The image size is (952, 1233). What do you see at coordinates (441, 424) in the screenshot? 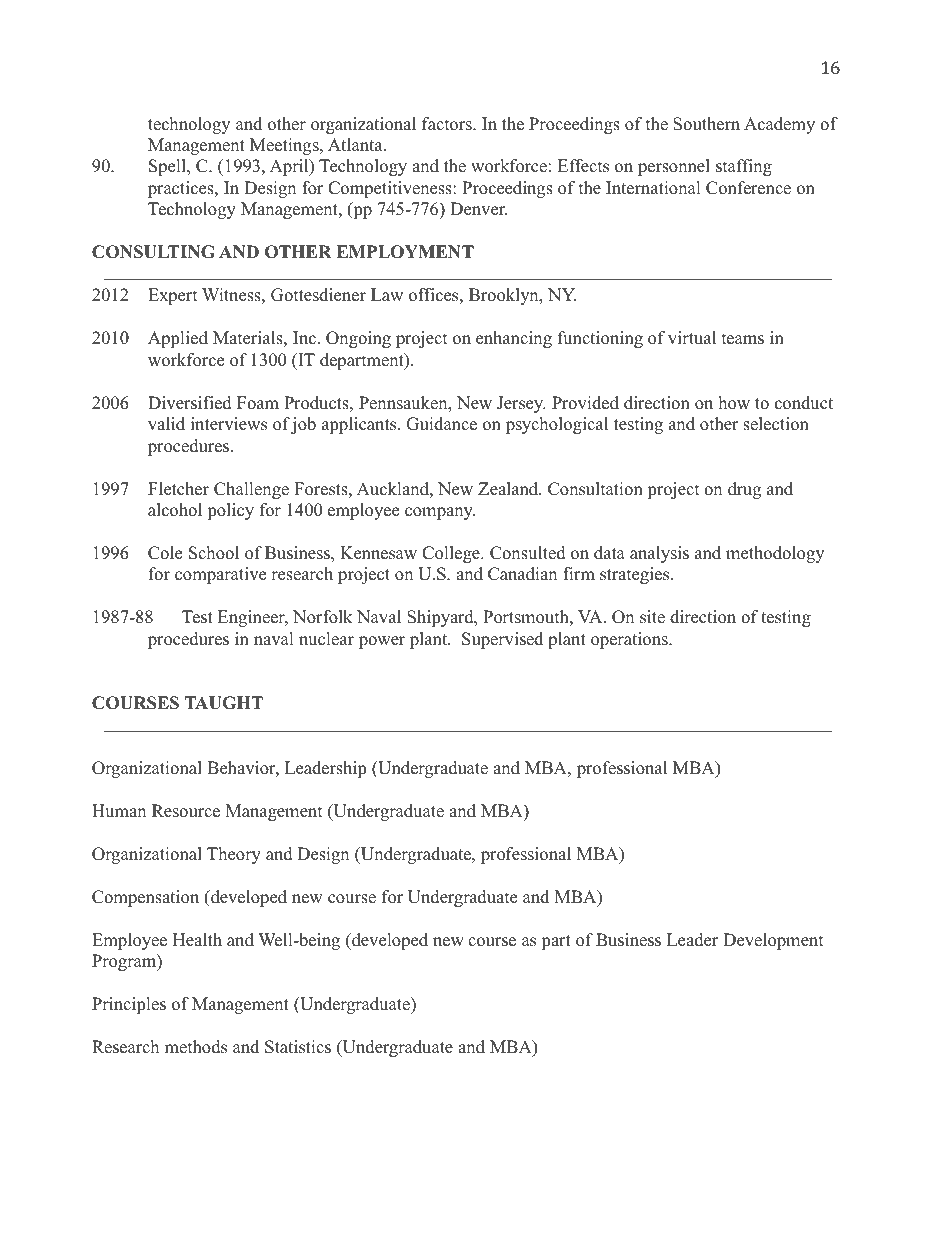
I see `Guidance` at bounding box center [441, 424].
